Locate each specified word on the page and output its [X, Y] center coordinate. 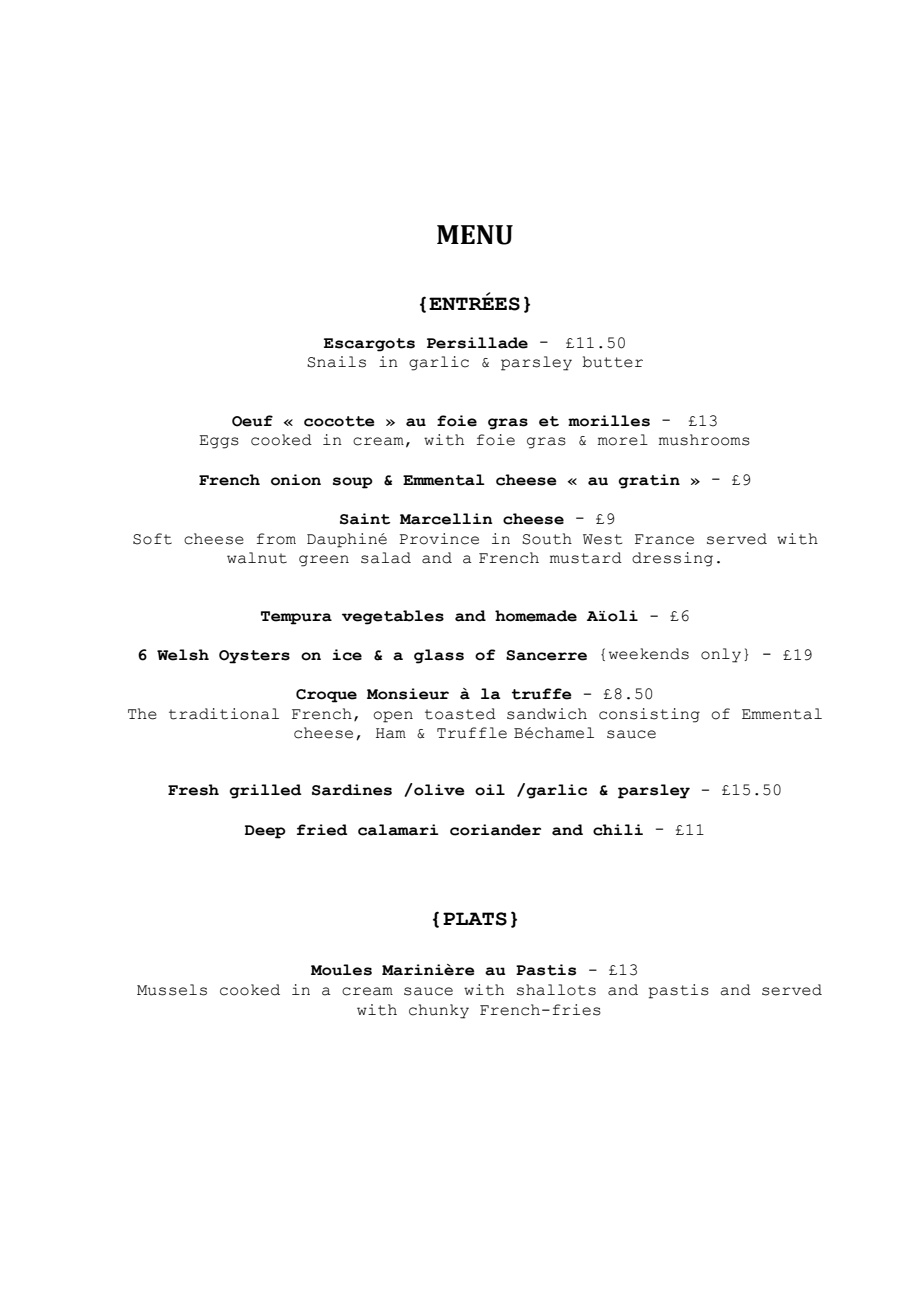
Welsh [183, 655]
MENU [475, 235]
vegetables [393, 617]
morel [623, 440]
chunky [439, 1011]
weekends [649, 654]
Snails [336, 362]
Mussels [172, 990]
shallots [556, 990]
